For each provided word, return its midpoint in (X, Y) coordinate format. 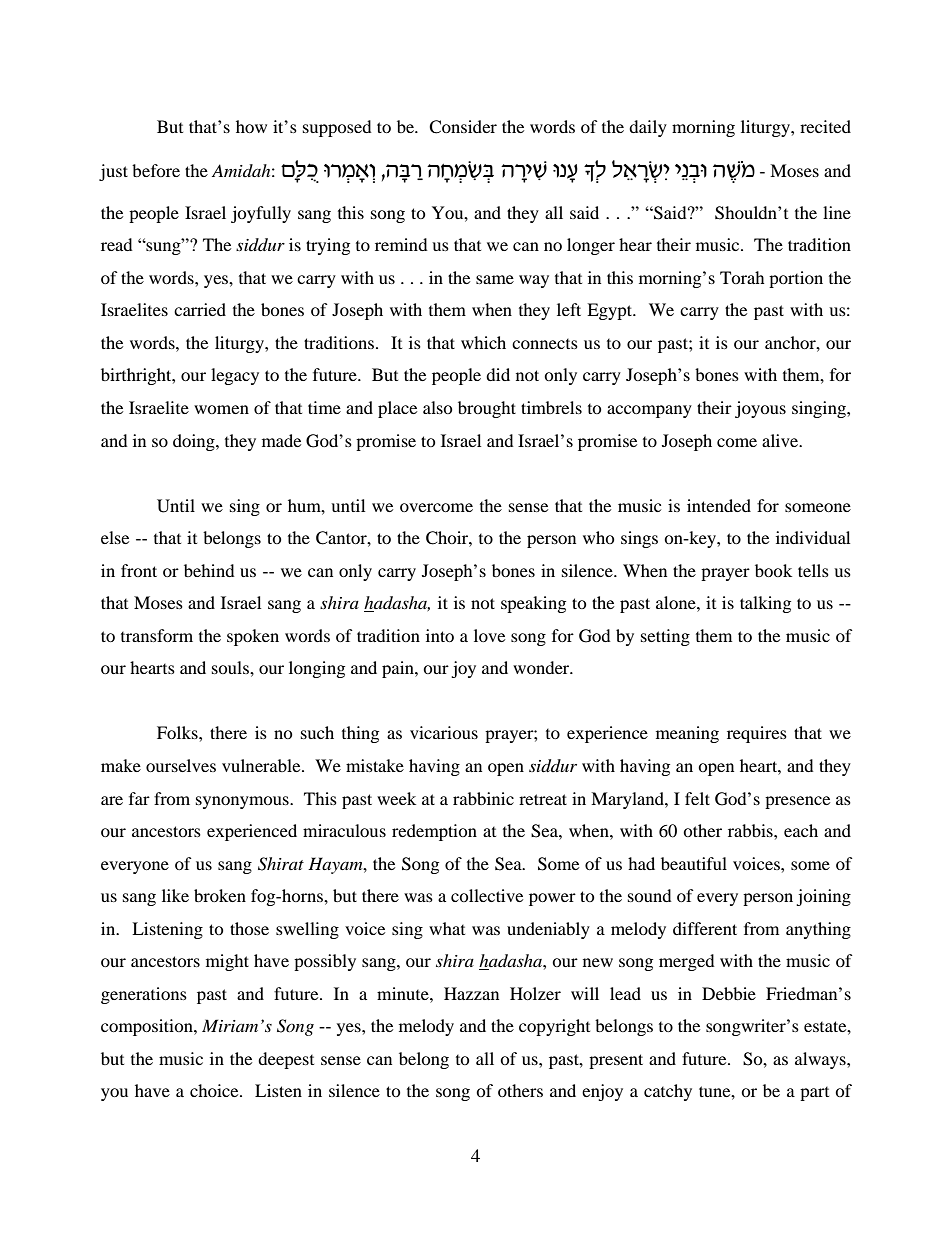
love (489, 635)
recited (825, 126)
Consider (463, 127)
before (156, 170)
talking (765, 604)
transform (157, 635)
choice (215, 1090)
